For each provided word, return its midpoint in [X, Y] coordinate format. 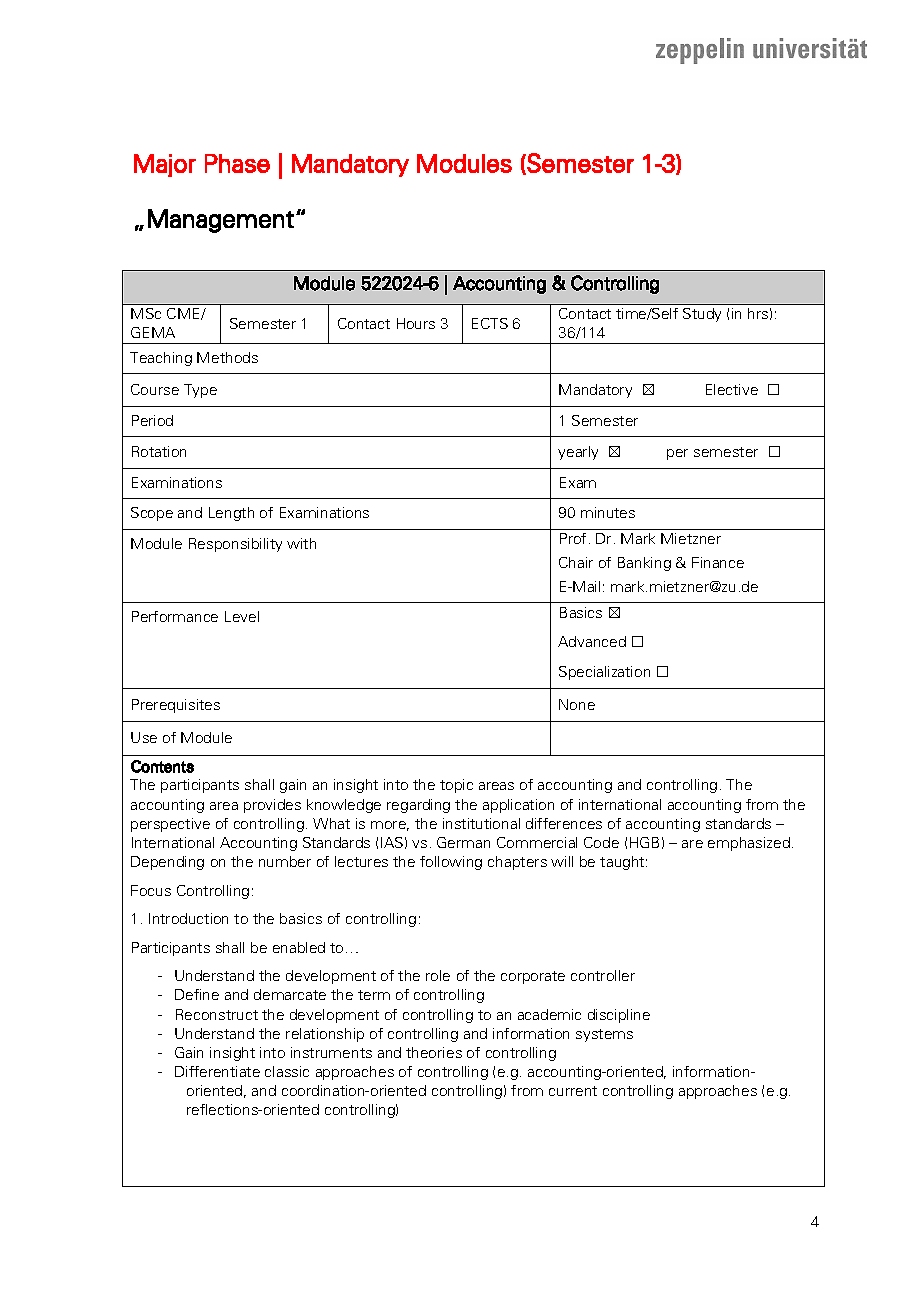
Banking [644, 564]
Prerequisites [176, 706]
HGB [644, 842]
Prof [573, 538]
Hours [416, 323]
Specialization [604, 673]
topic [456, 786]
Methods [227, 357]
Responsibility [235, 545]
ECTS [490, 323]
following [451, 863]
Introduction [188, 918]
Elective [732, 389]
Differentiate [217, 1071]
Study [702, 315]
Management [221, 221]
